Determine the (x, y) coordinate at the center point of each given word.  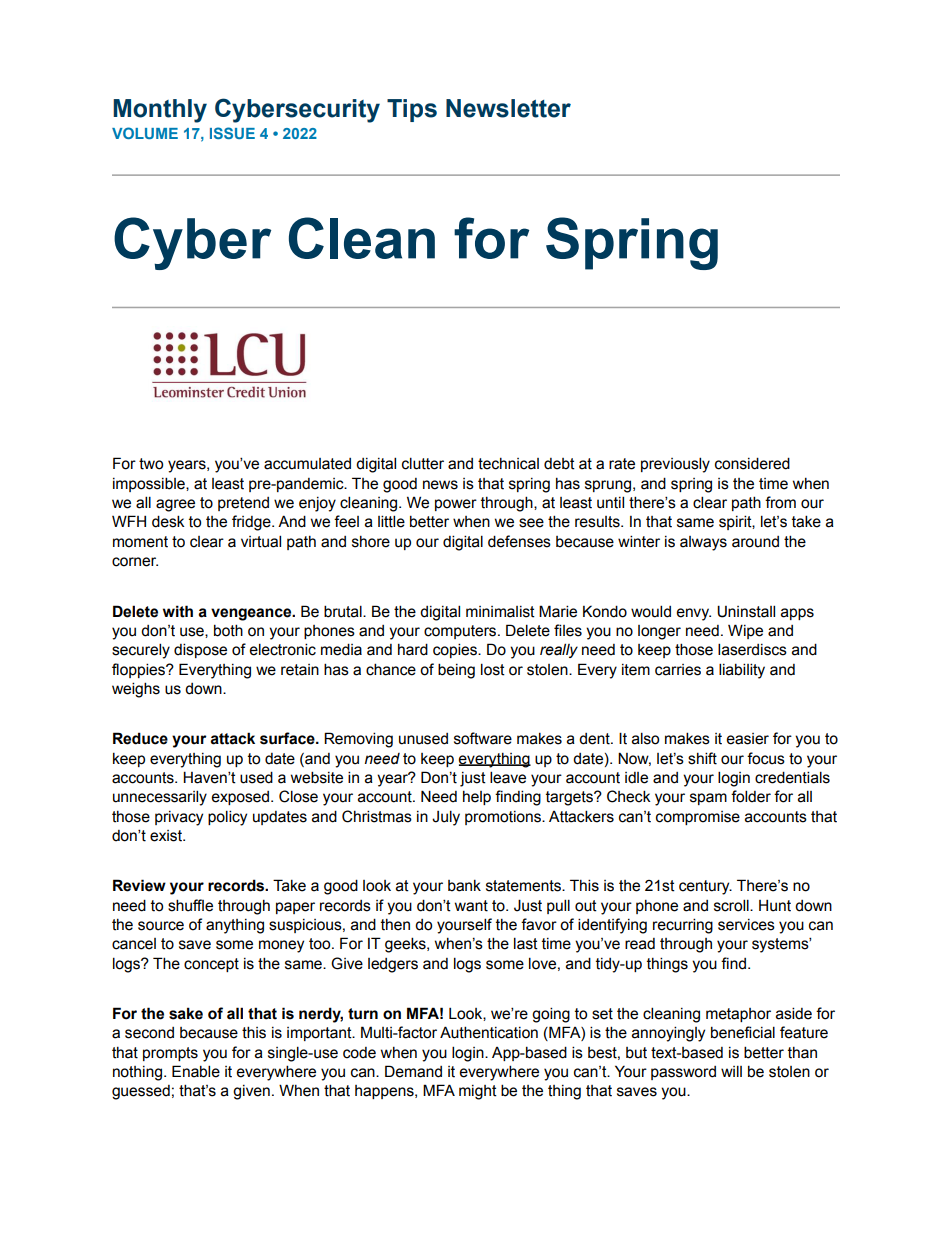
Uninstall (746, 611)
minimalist (500, 612)
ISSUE (232, 133)
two (151, 464)
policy (227, 818)
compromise (698, 818)
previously (675, 465)
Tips (412, 110)
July (446, 818)
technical (508, 464)
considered (752, 463)
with (178, 611)
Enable (196, 1071)
